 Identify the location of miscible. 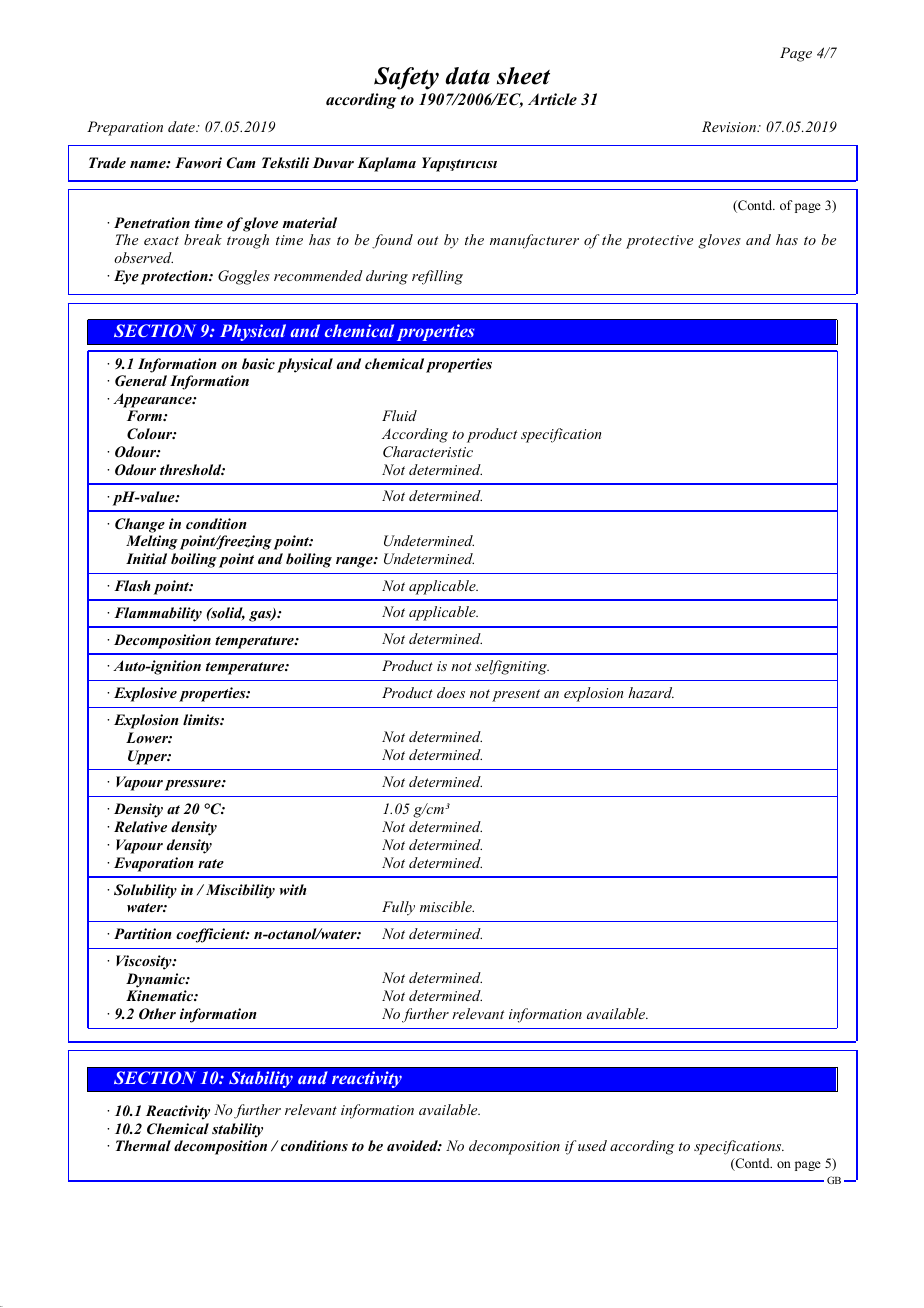
(447, 906).
